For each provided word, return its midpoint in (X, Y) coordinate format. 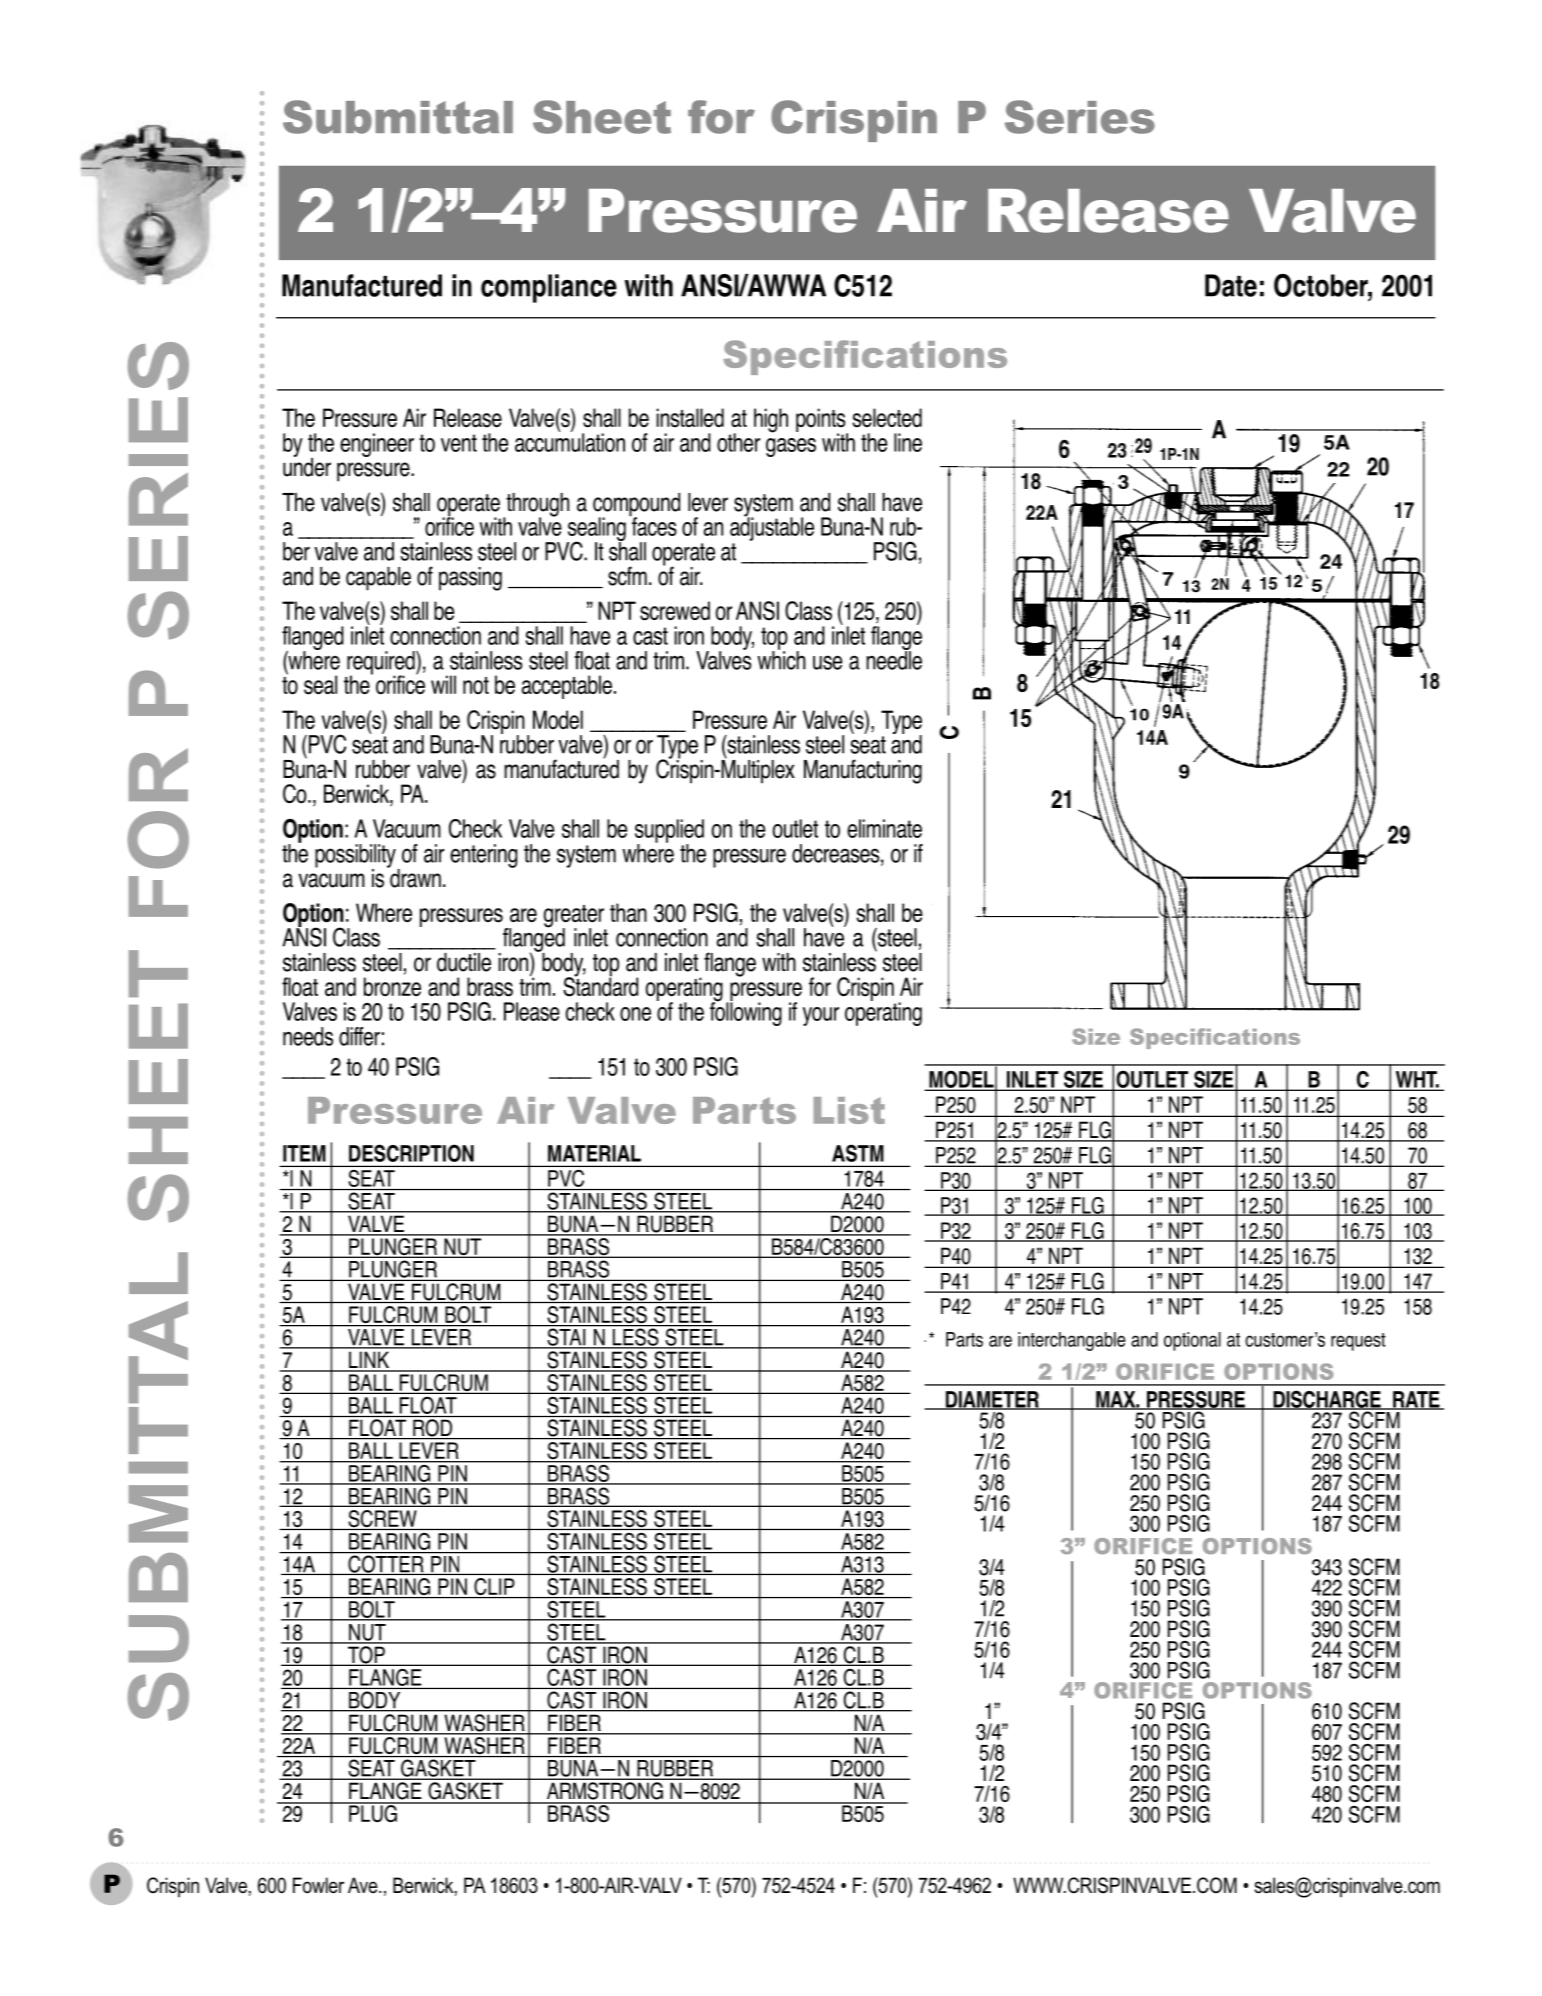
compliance (549, 288)
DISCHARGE (1327, 1400)
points (822, 421)
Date (1231, 285)
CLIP (494, 1588)
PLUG (373, 1812)
